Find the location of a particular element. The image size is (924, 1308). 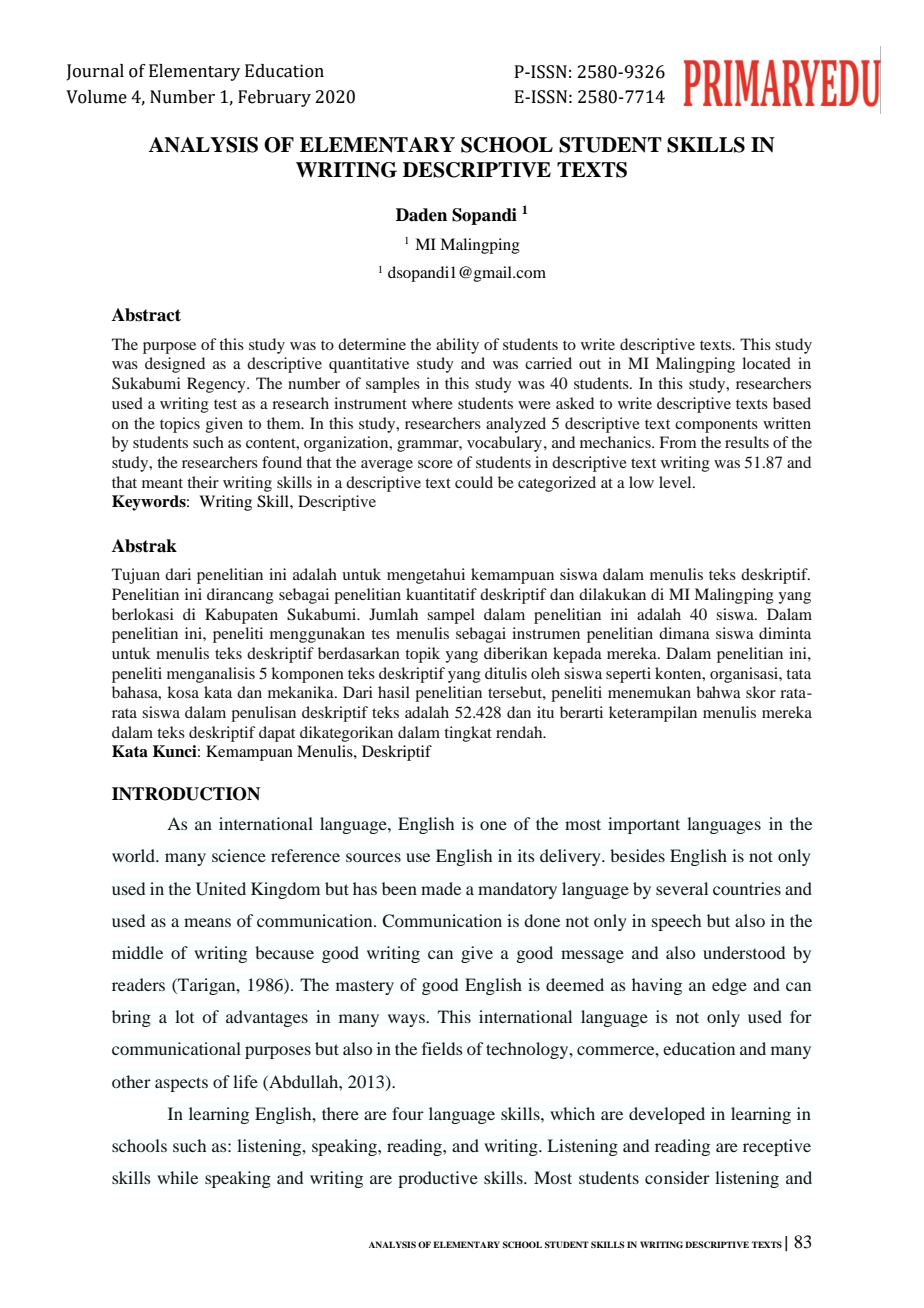

February is located at coordinates (274, 98).
